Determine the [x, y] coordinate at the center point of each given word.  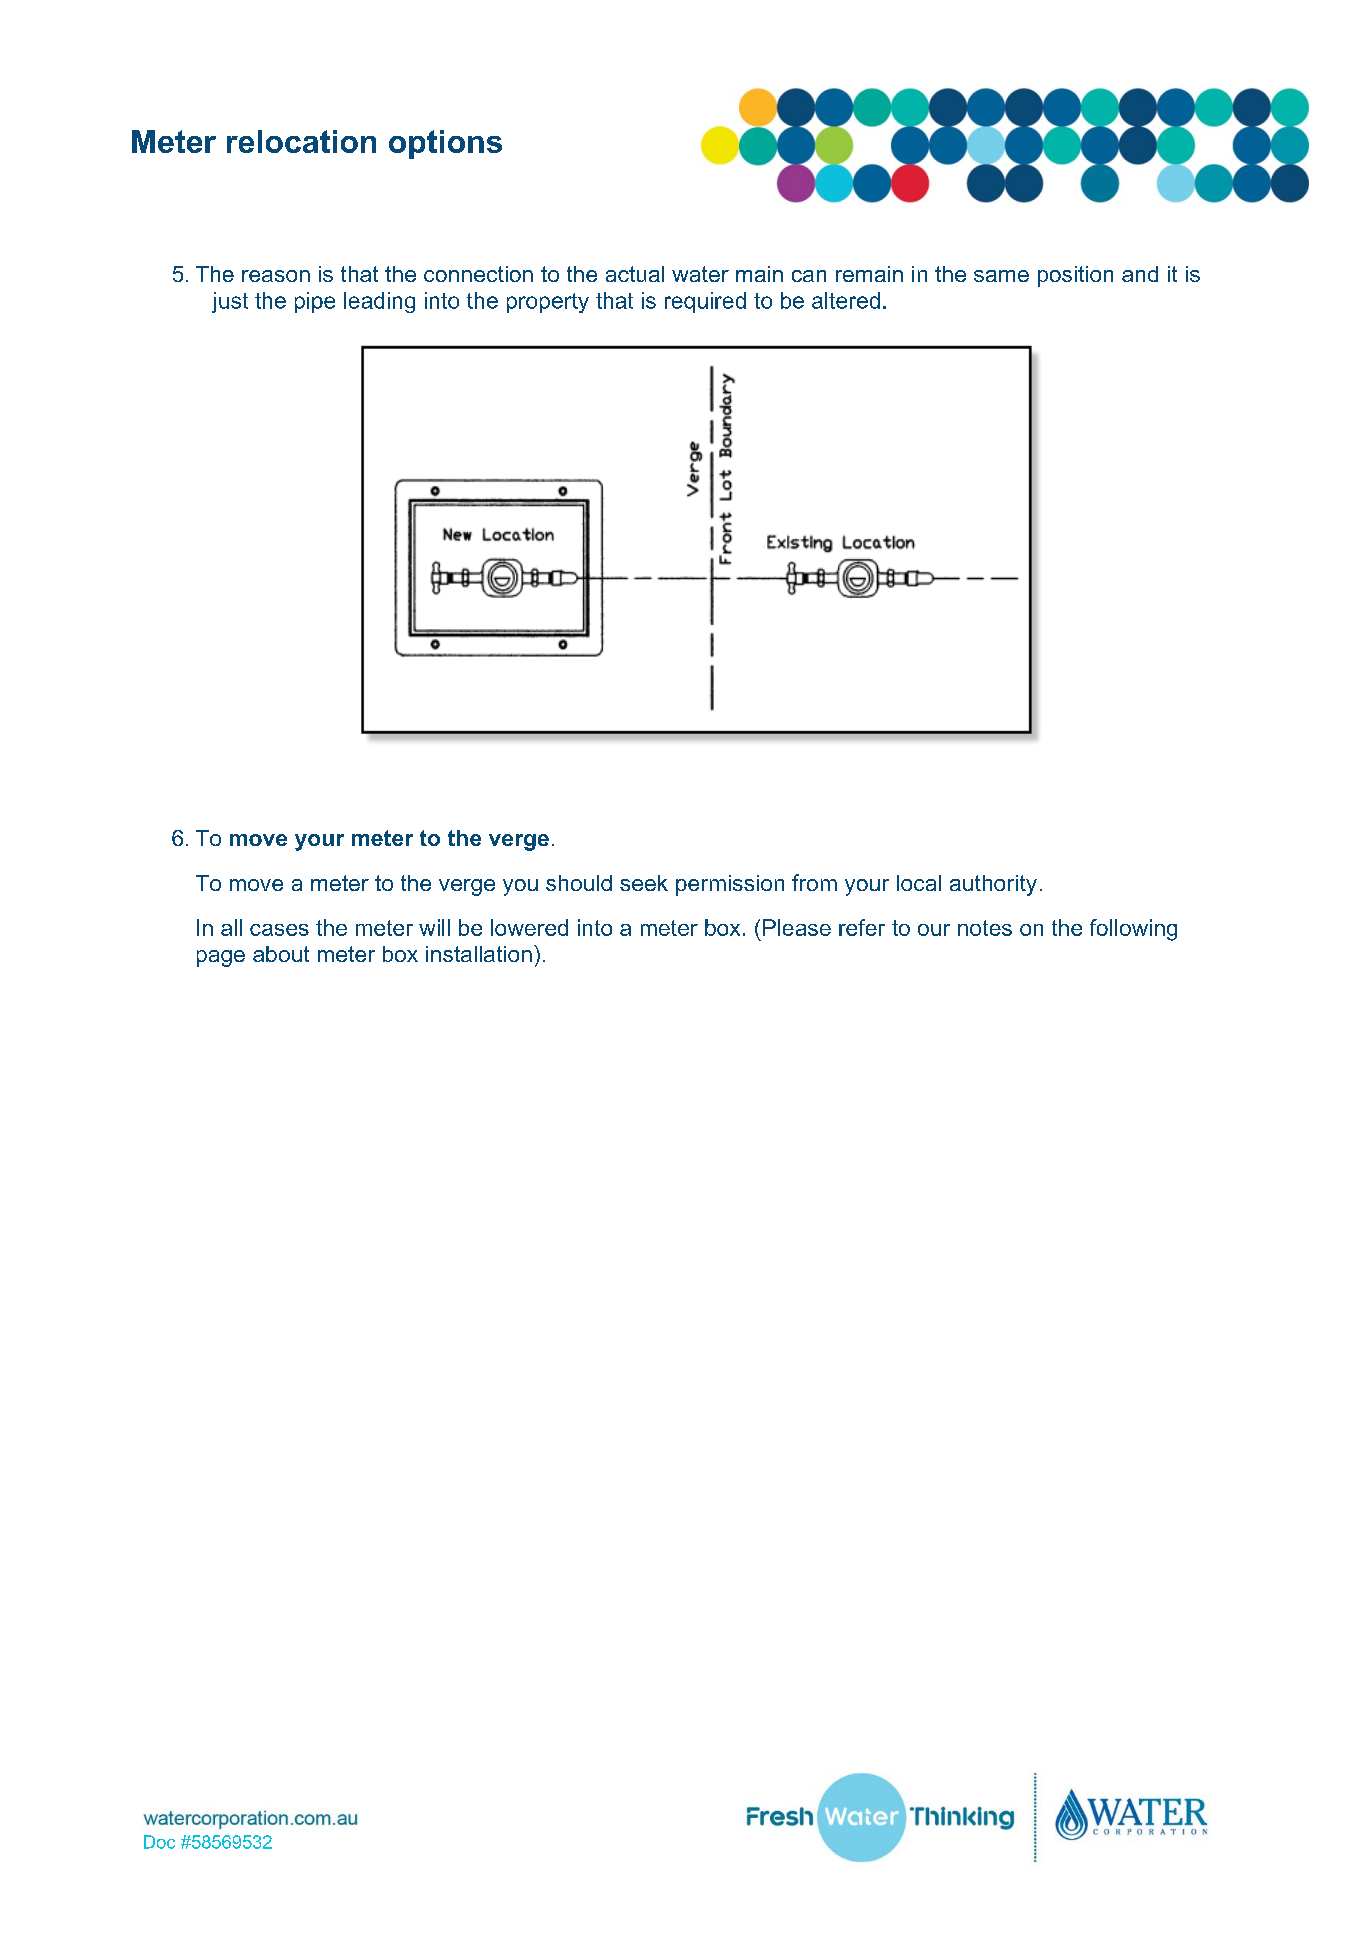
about [281, 954]
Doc [159, 1842]
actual [635, 274]
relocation [301, 141]
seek [644, 883]
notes [985, 928]
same [1001, 276]
